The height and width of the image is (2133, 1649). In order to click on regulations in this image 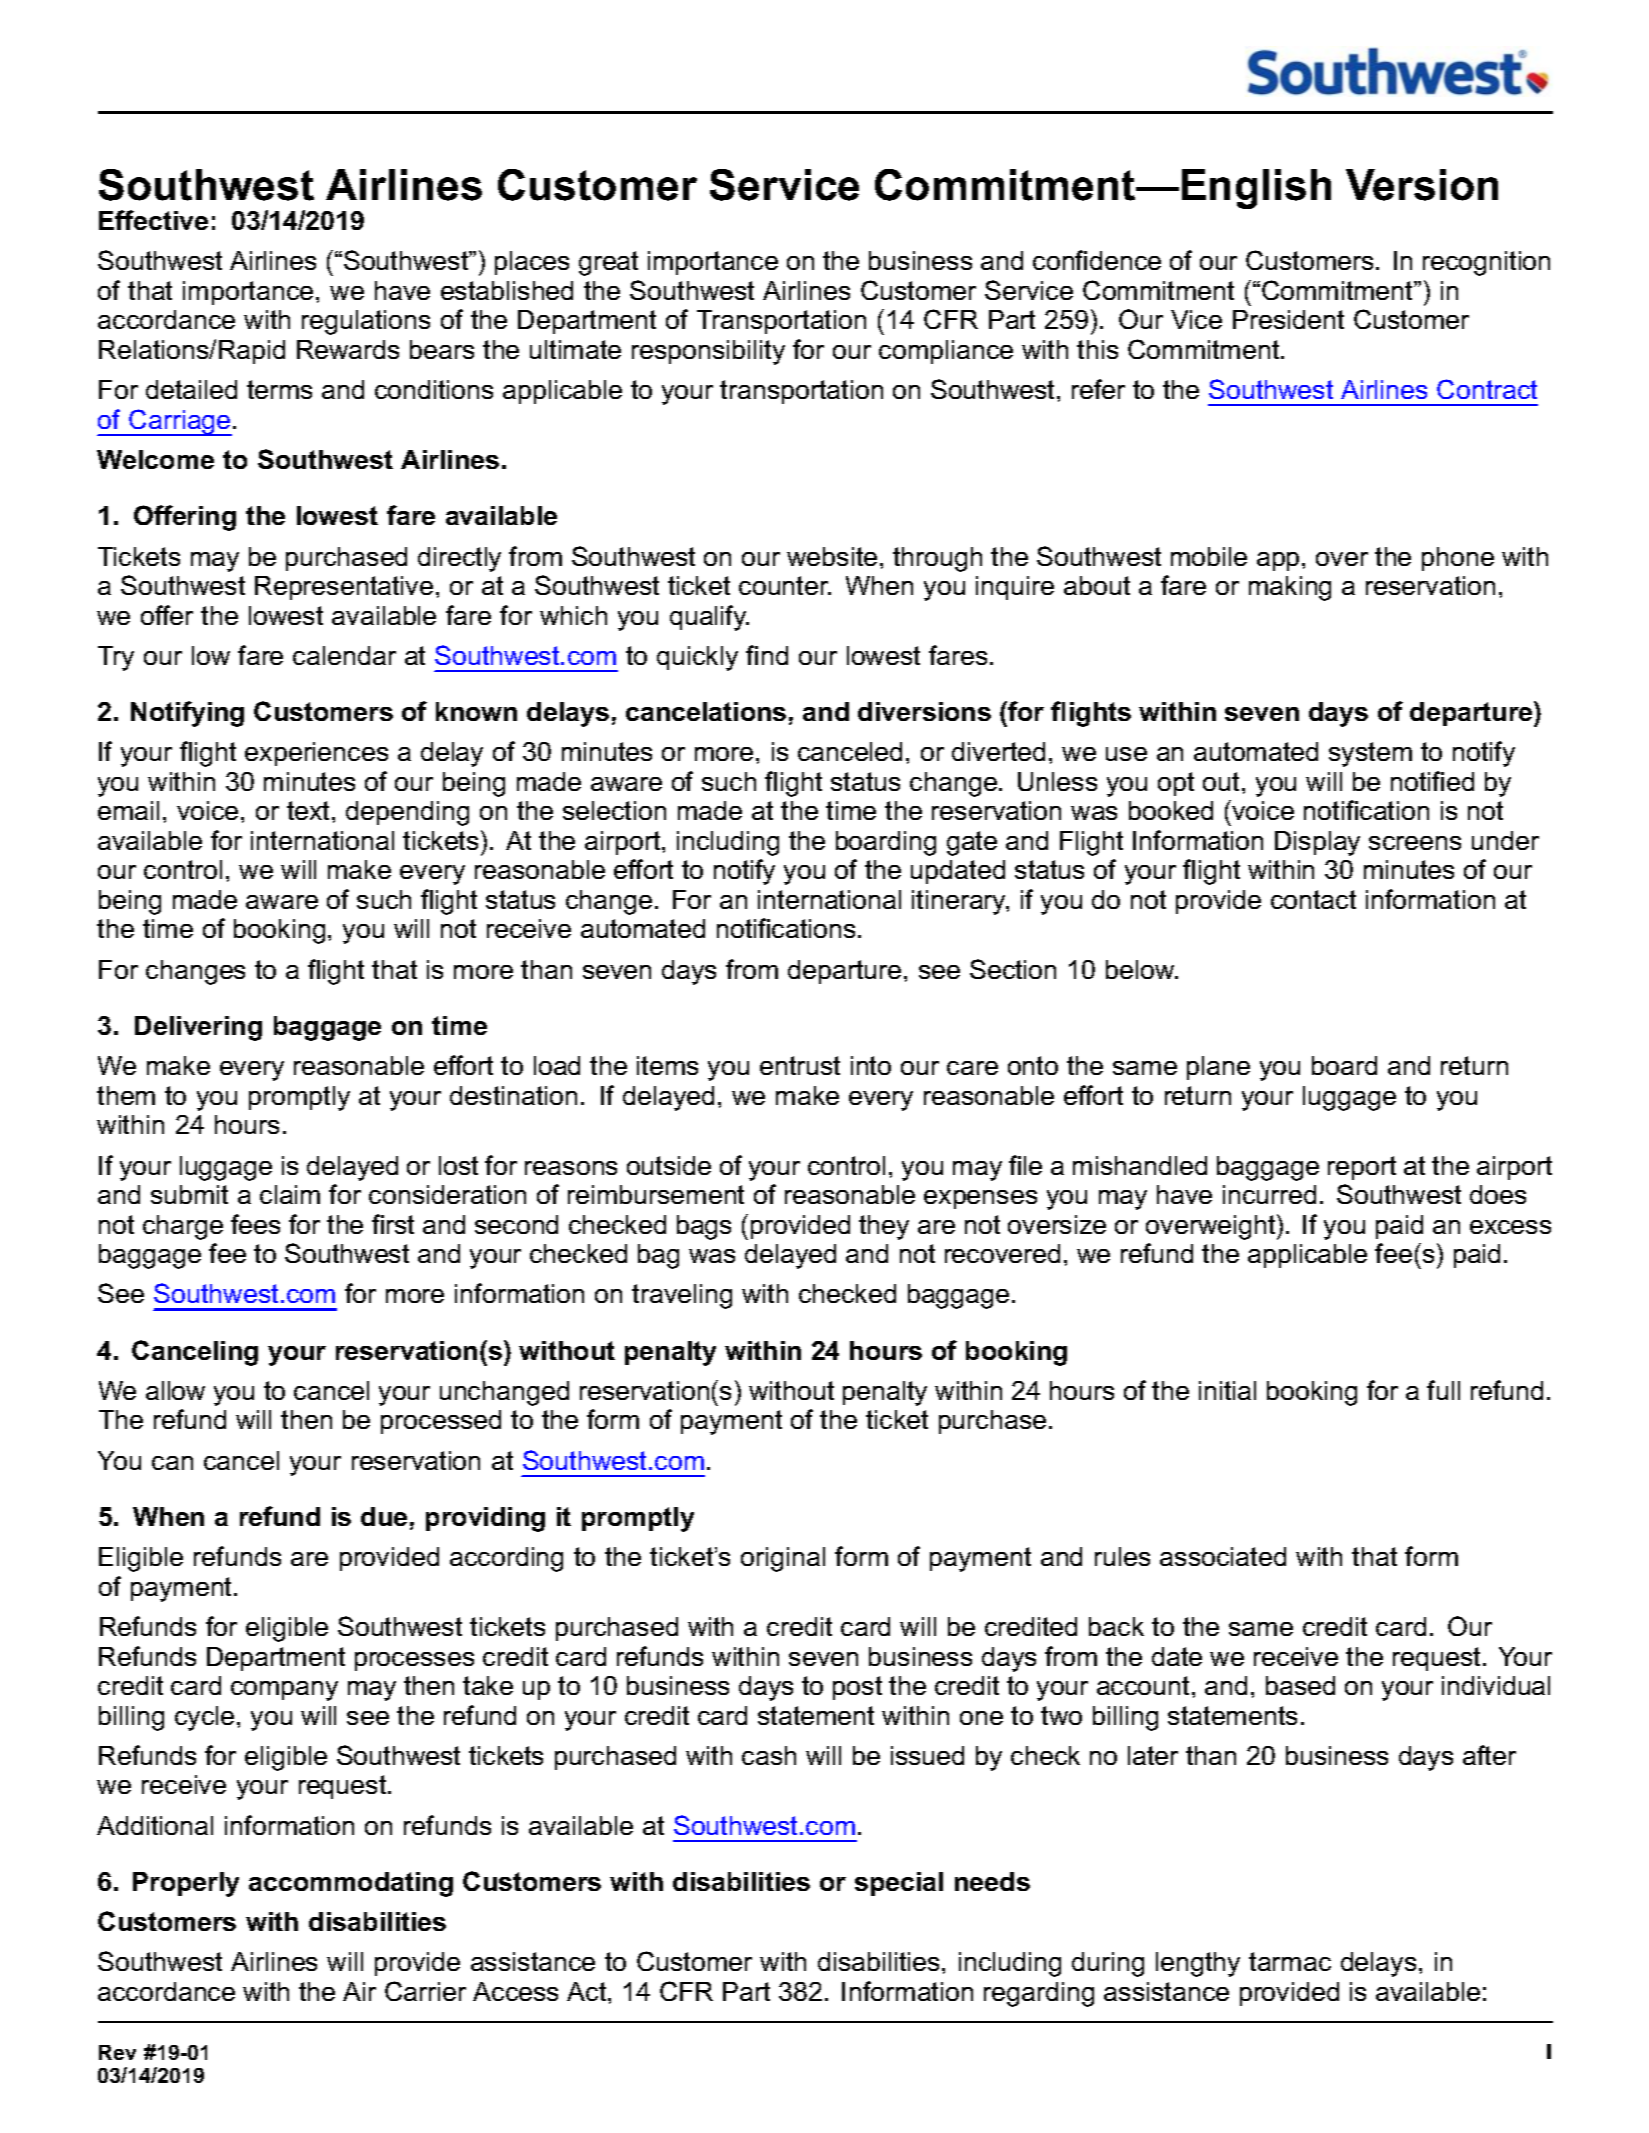, I will do `click(366, 322)`.
